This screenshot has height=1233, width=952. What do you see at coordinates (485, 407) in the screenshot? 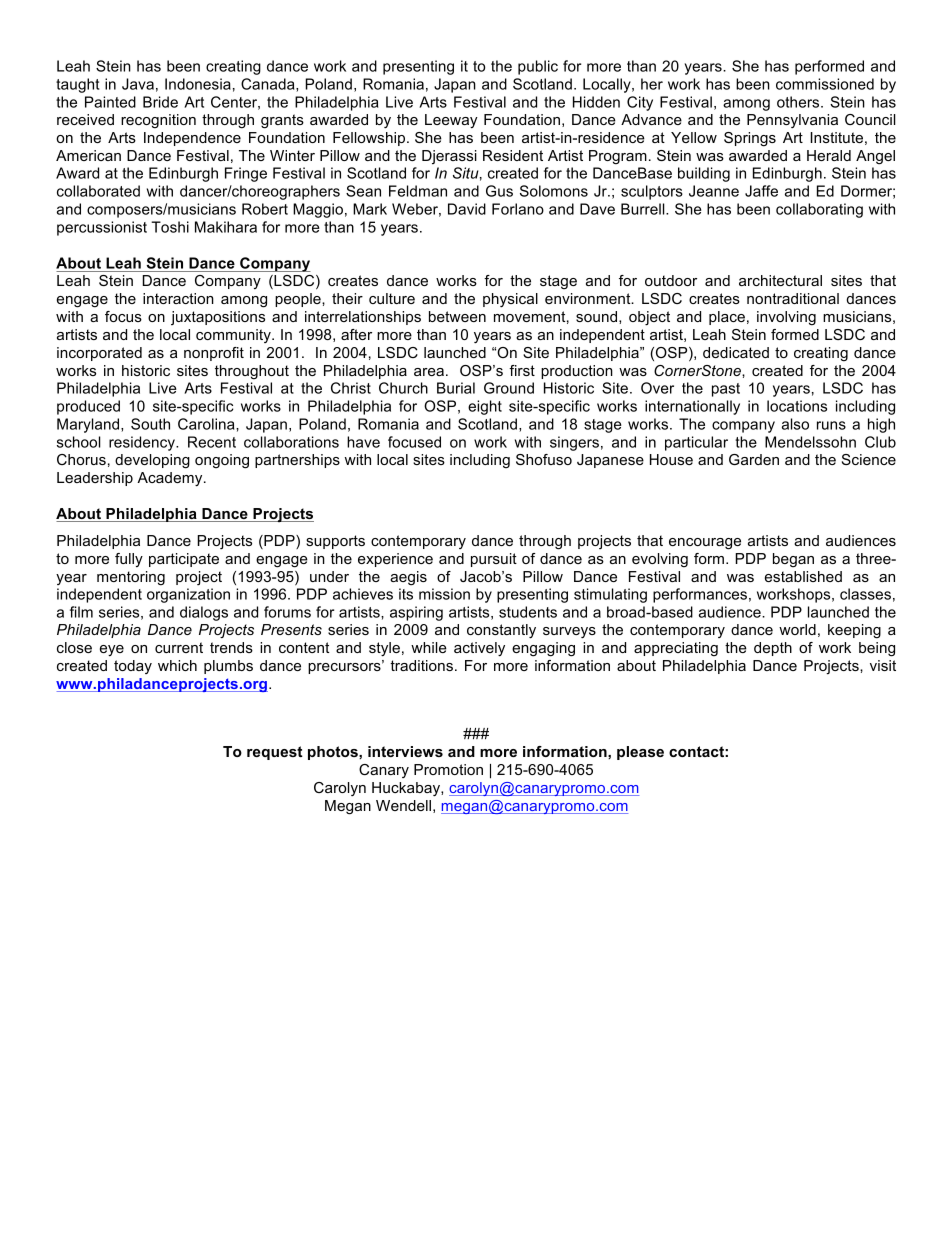
I see `eight` at bounding box center [485, 407].
